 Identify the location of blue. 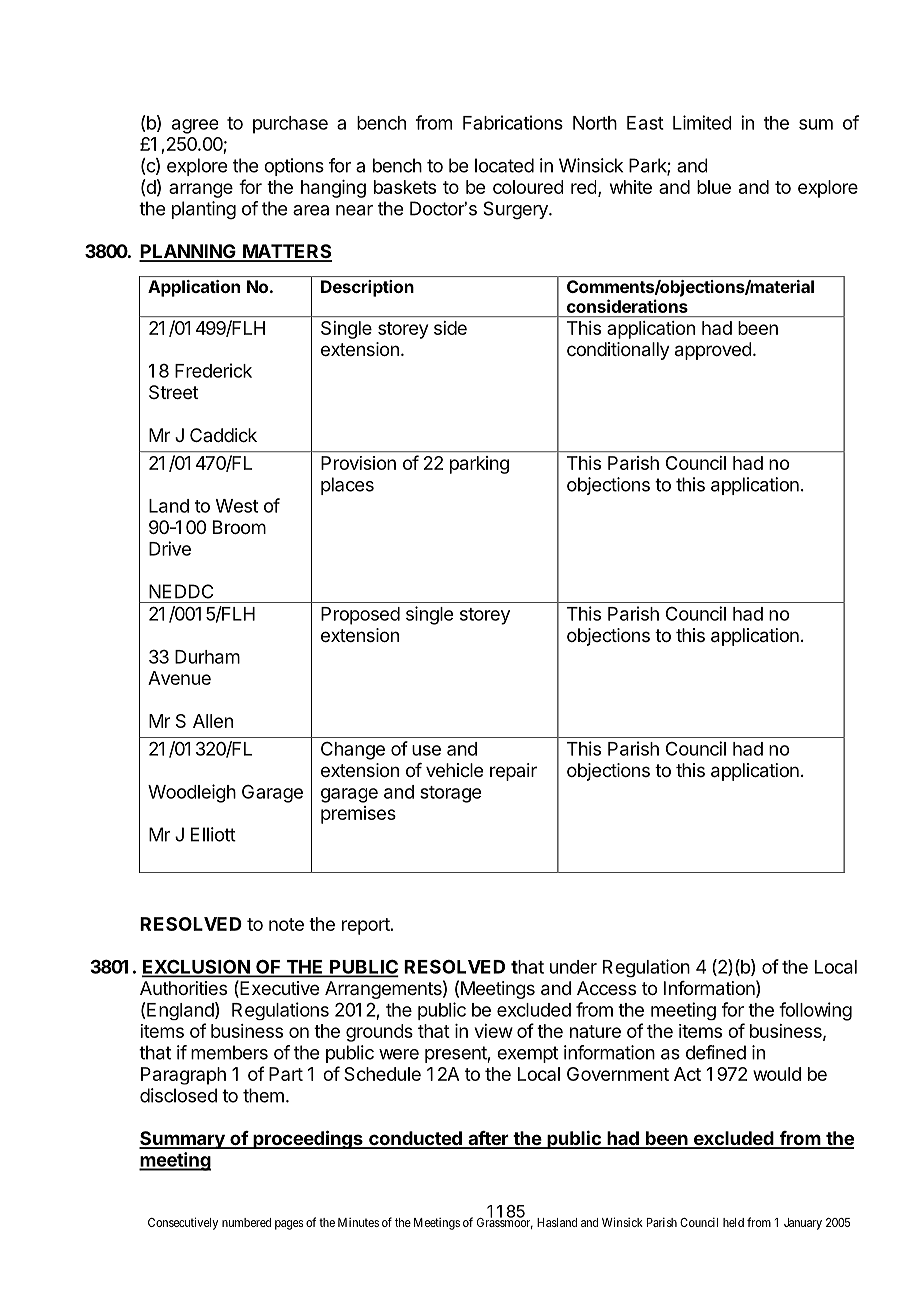
(714, 187).
